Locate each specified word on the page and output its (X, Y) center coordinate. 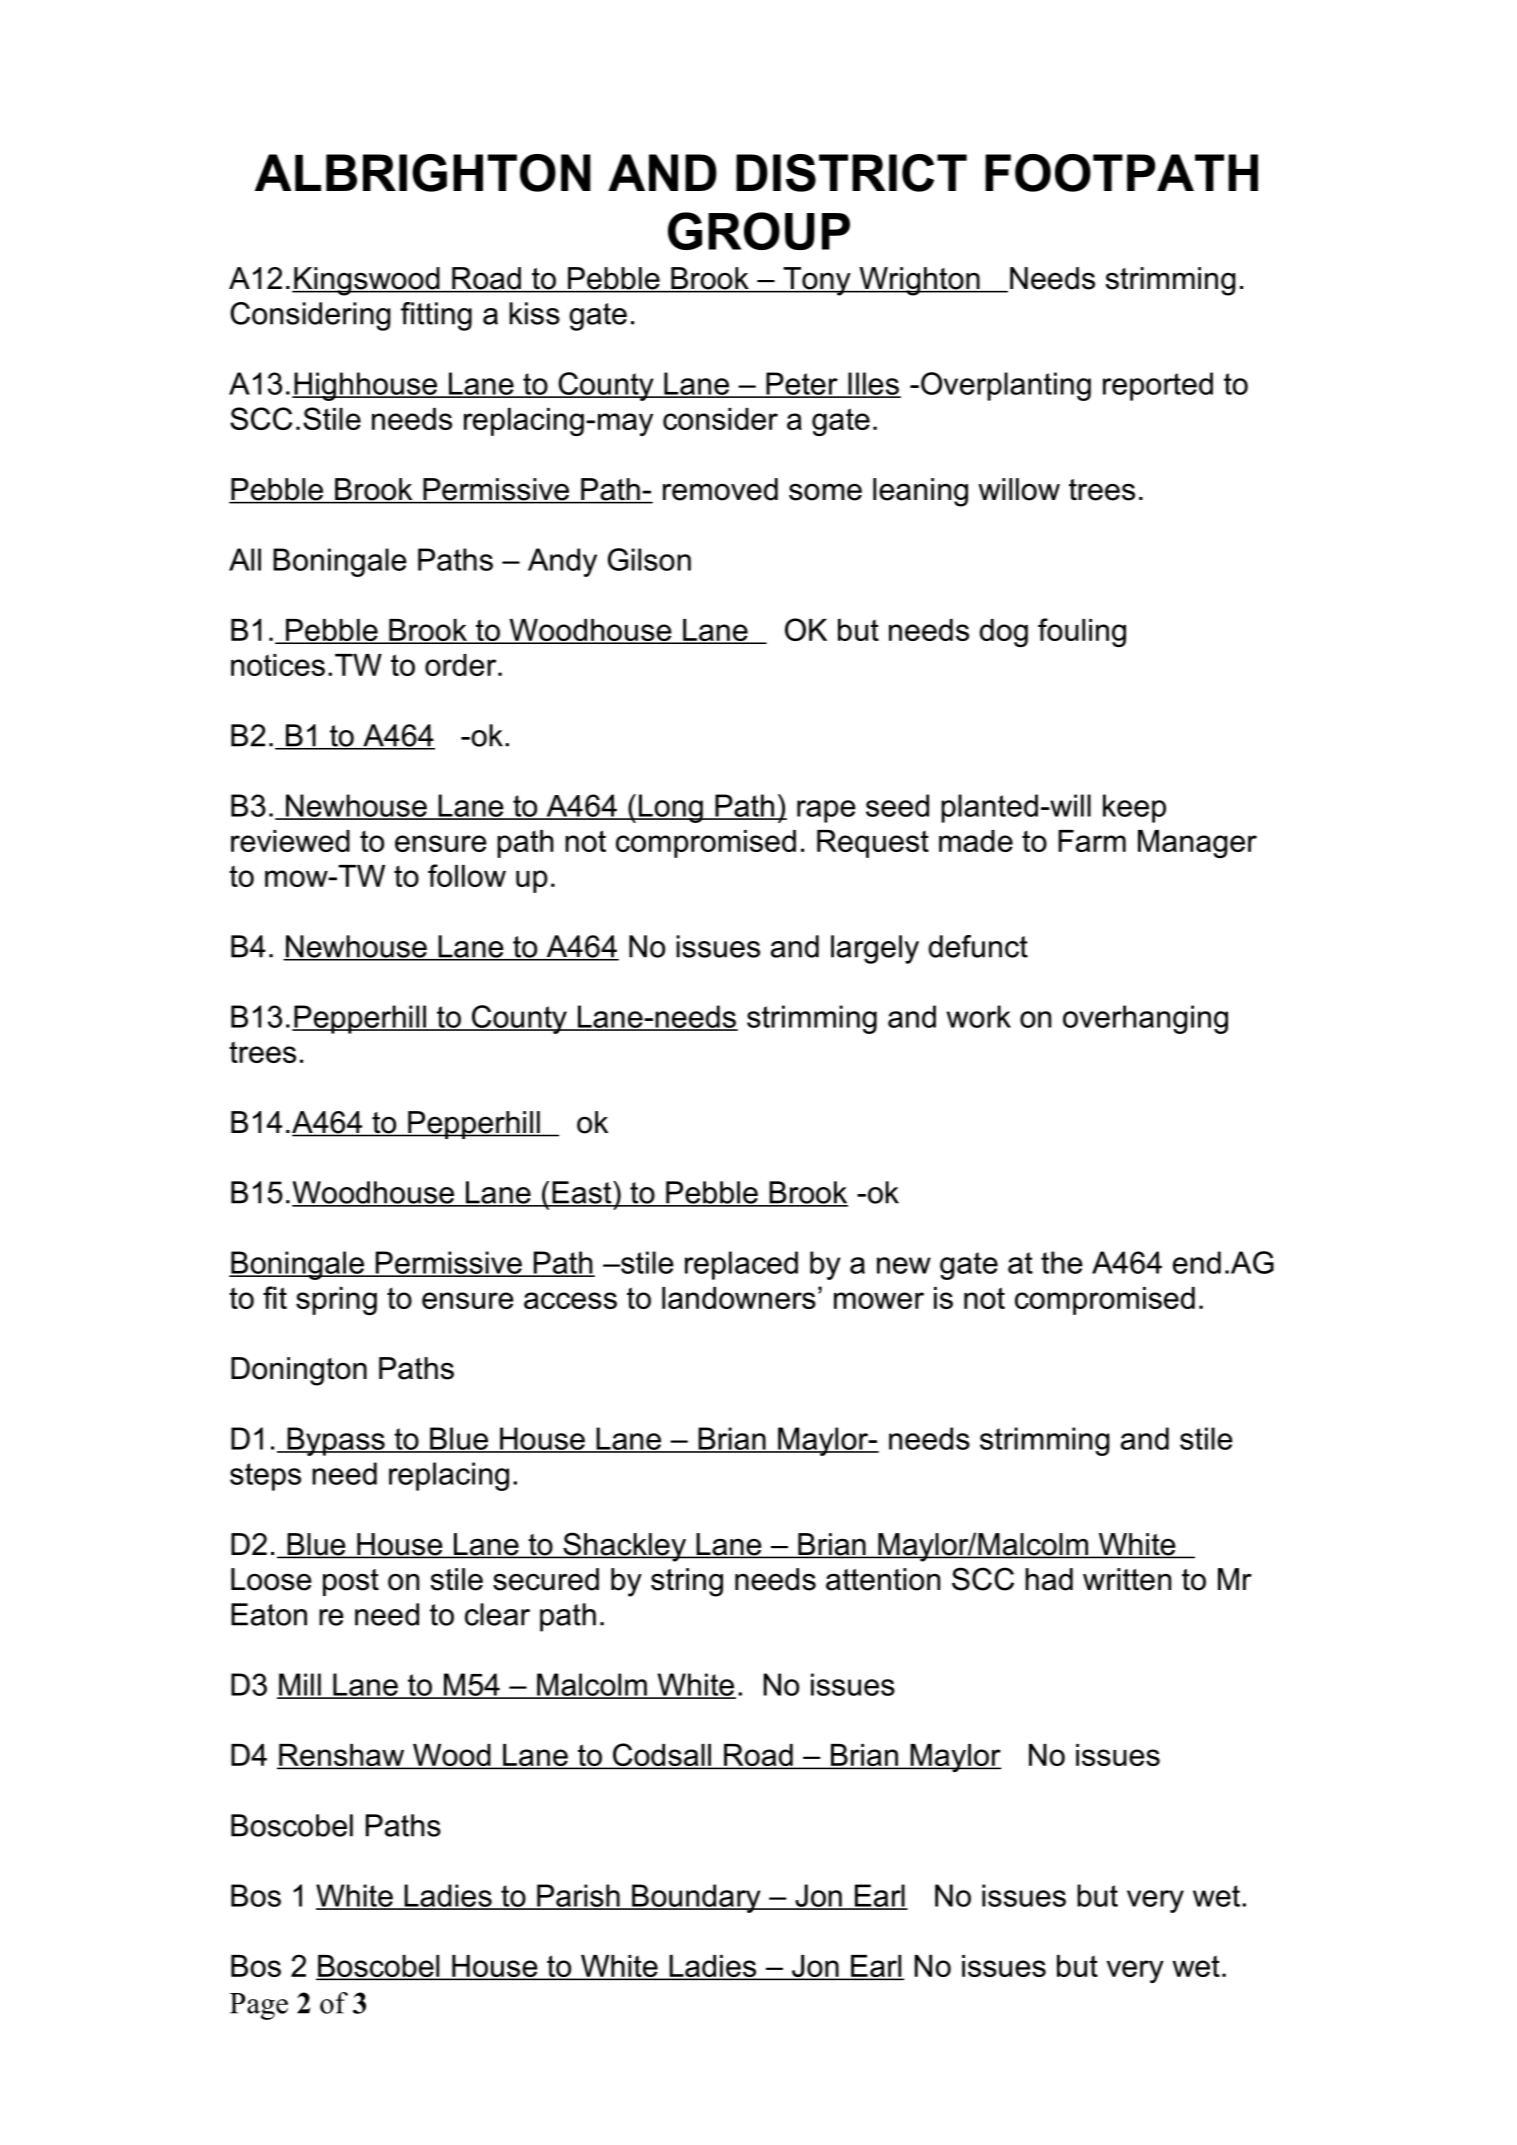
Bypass (336, 1441)
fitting (436, 316)
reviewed (290, 841)
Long (671, 808)
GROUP (759, 231)
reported (1158, 386)
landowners (739, 1298)
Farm (1092, 841)
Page (259, 2006)
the (1062, 1262)
